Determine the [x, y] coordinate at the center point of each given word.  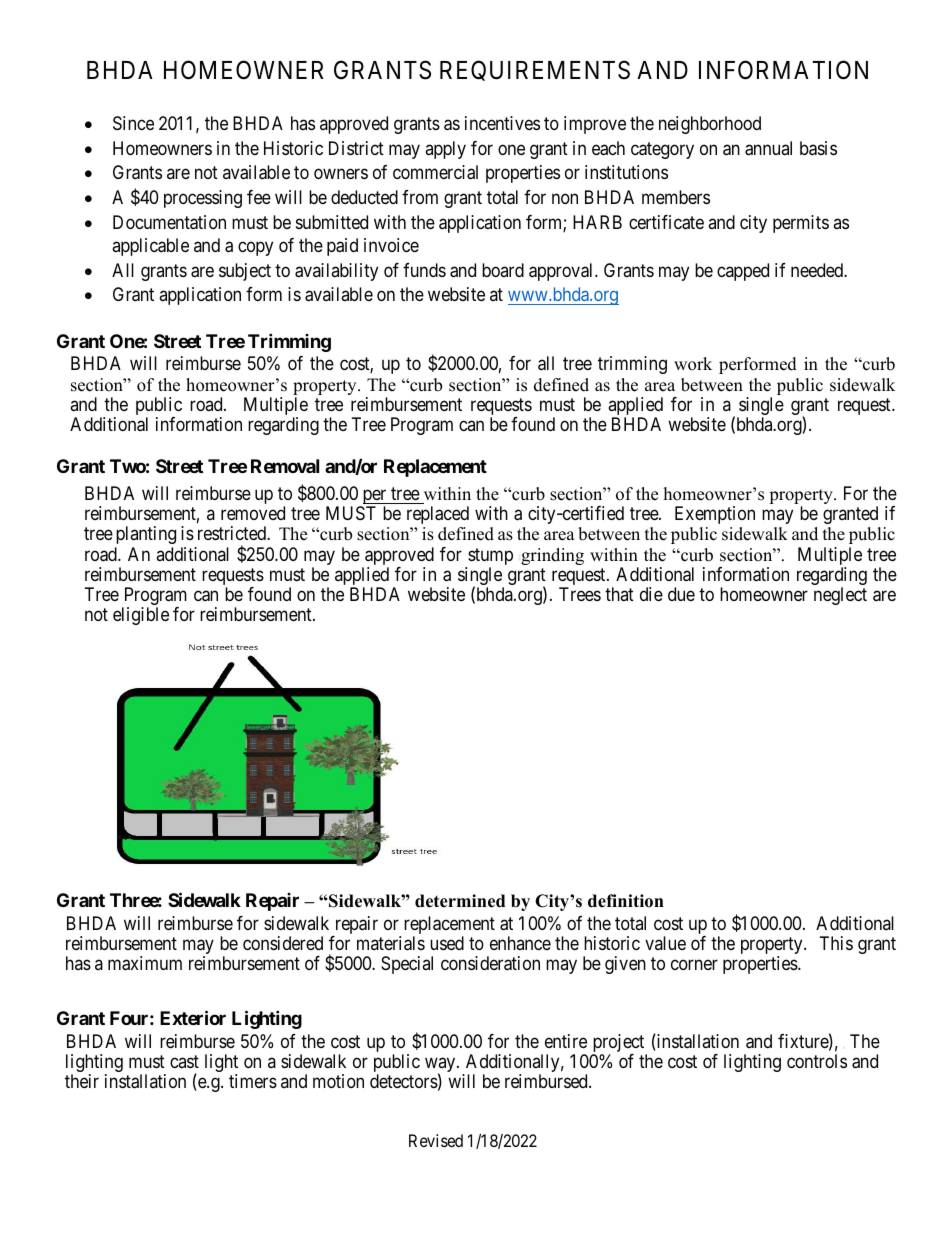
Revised [436, 1140]
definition [626, 901]
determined [460, 901]
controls [817, 1061]
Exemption [715, 515]
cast [184, 1061]
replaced [438, 515]
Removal [285, 466]
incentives [502, 123]
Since [133, 123]
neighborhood [710, 125]
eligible [141, 616]
